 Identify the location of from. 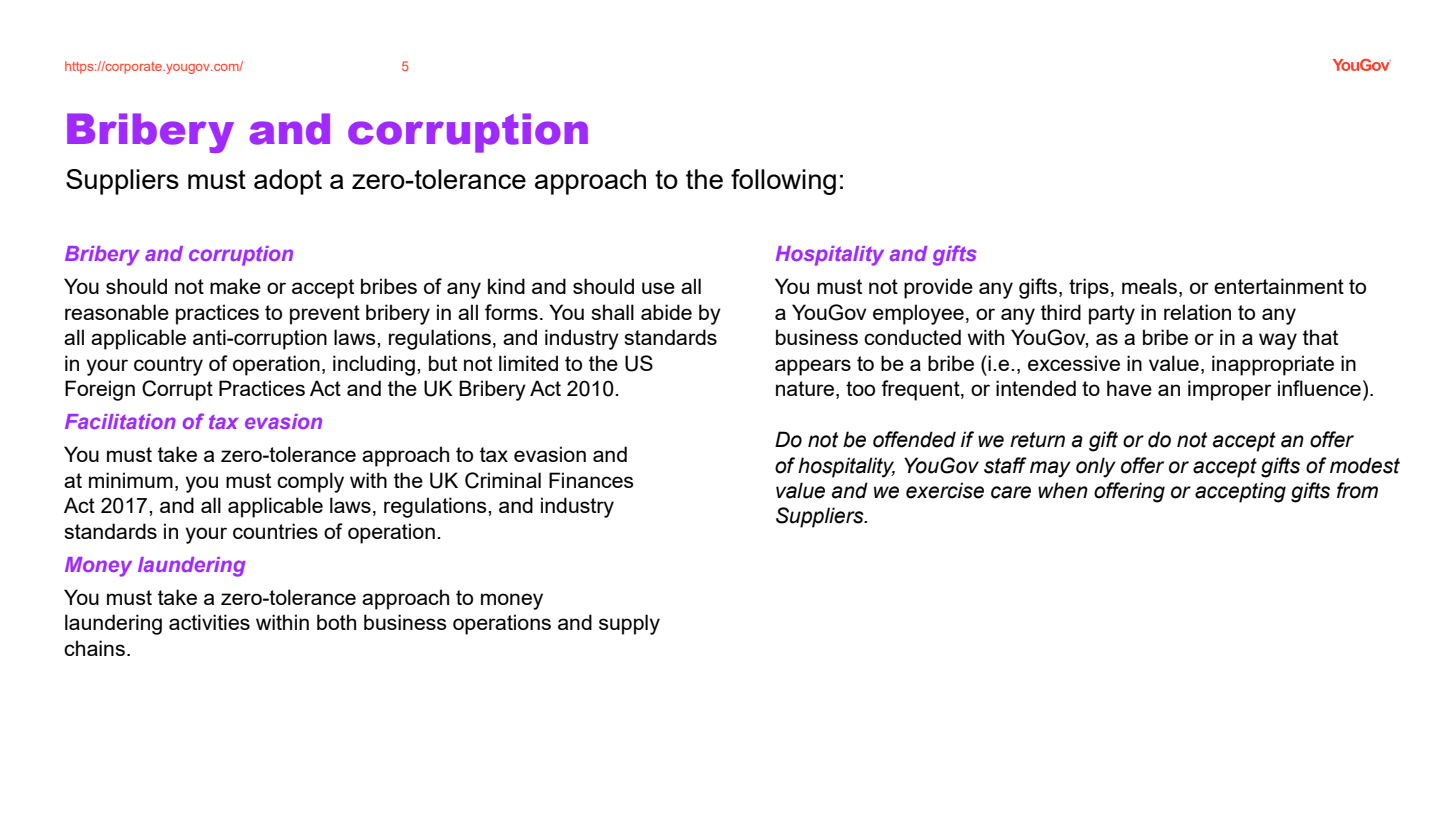
(1357, 490).
